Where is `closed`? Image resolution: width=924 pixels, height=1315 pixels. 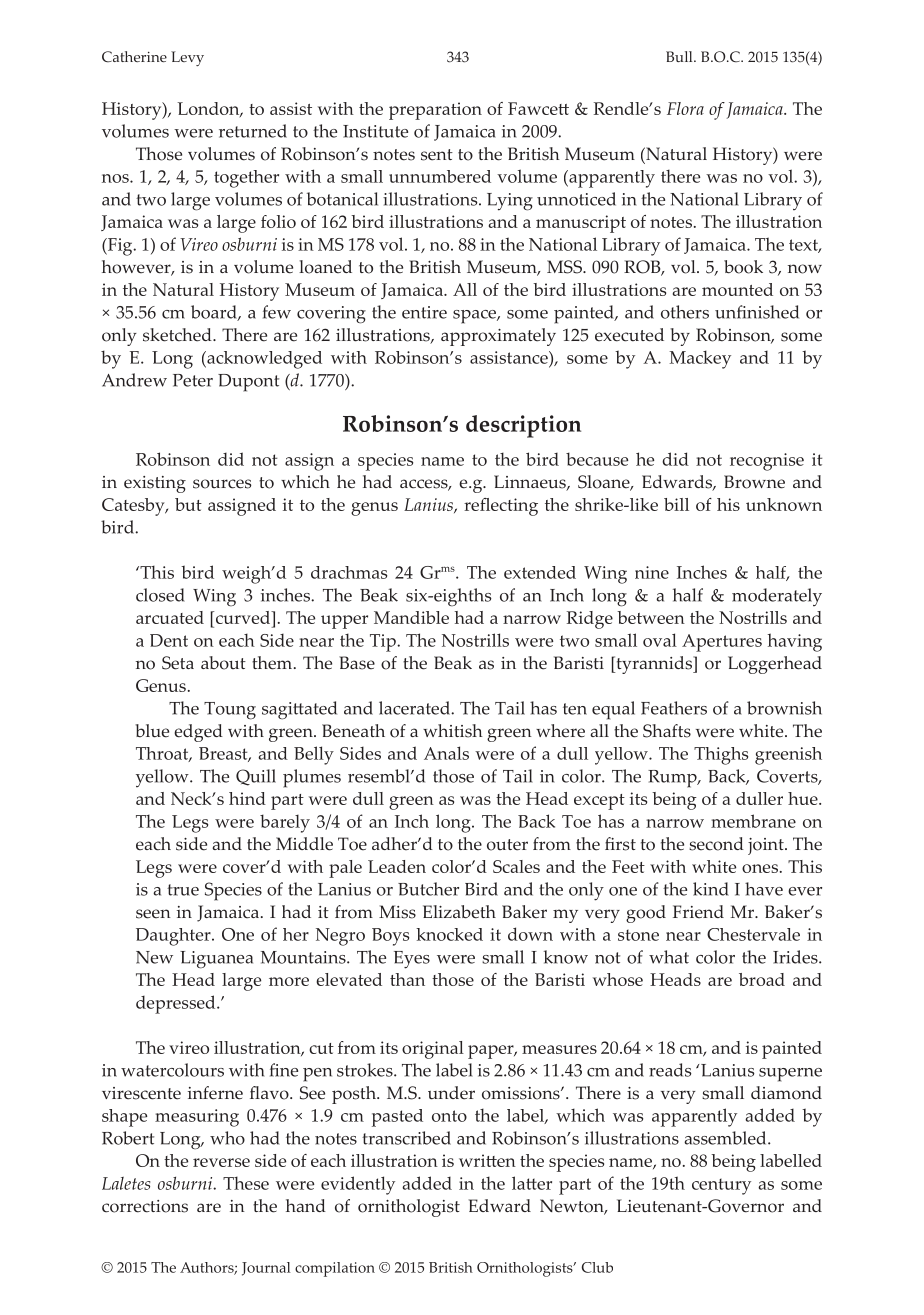 closed is located at coordinates (160, 595).
